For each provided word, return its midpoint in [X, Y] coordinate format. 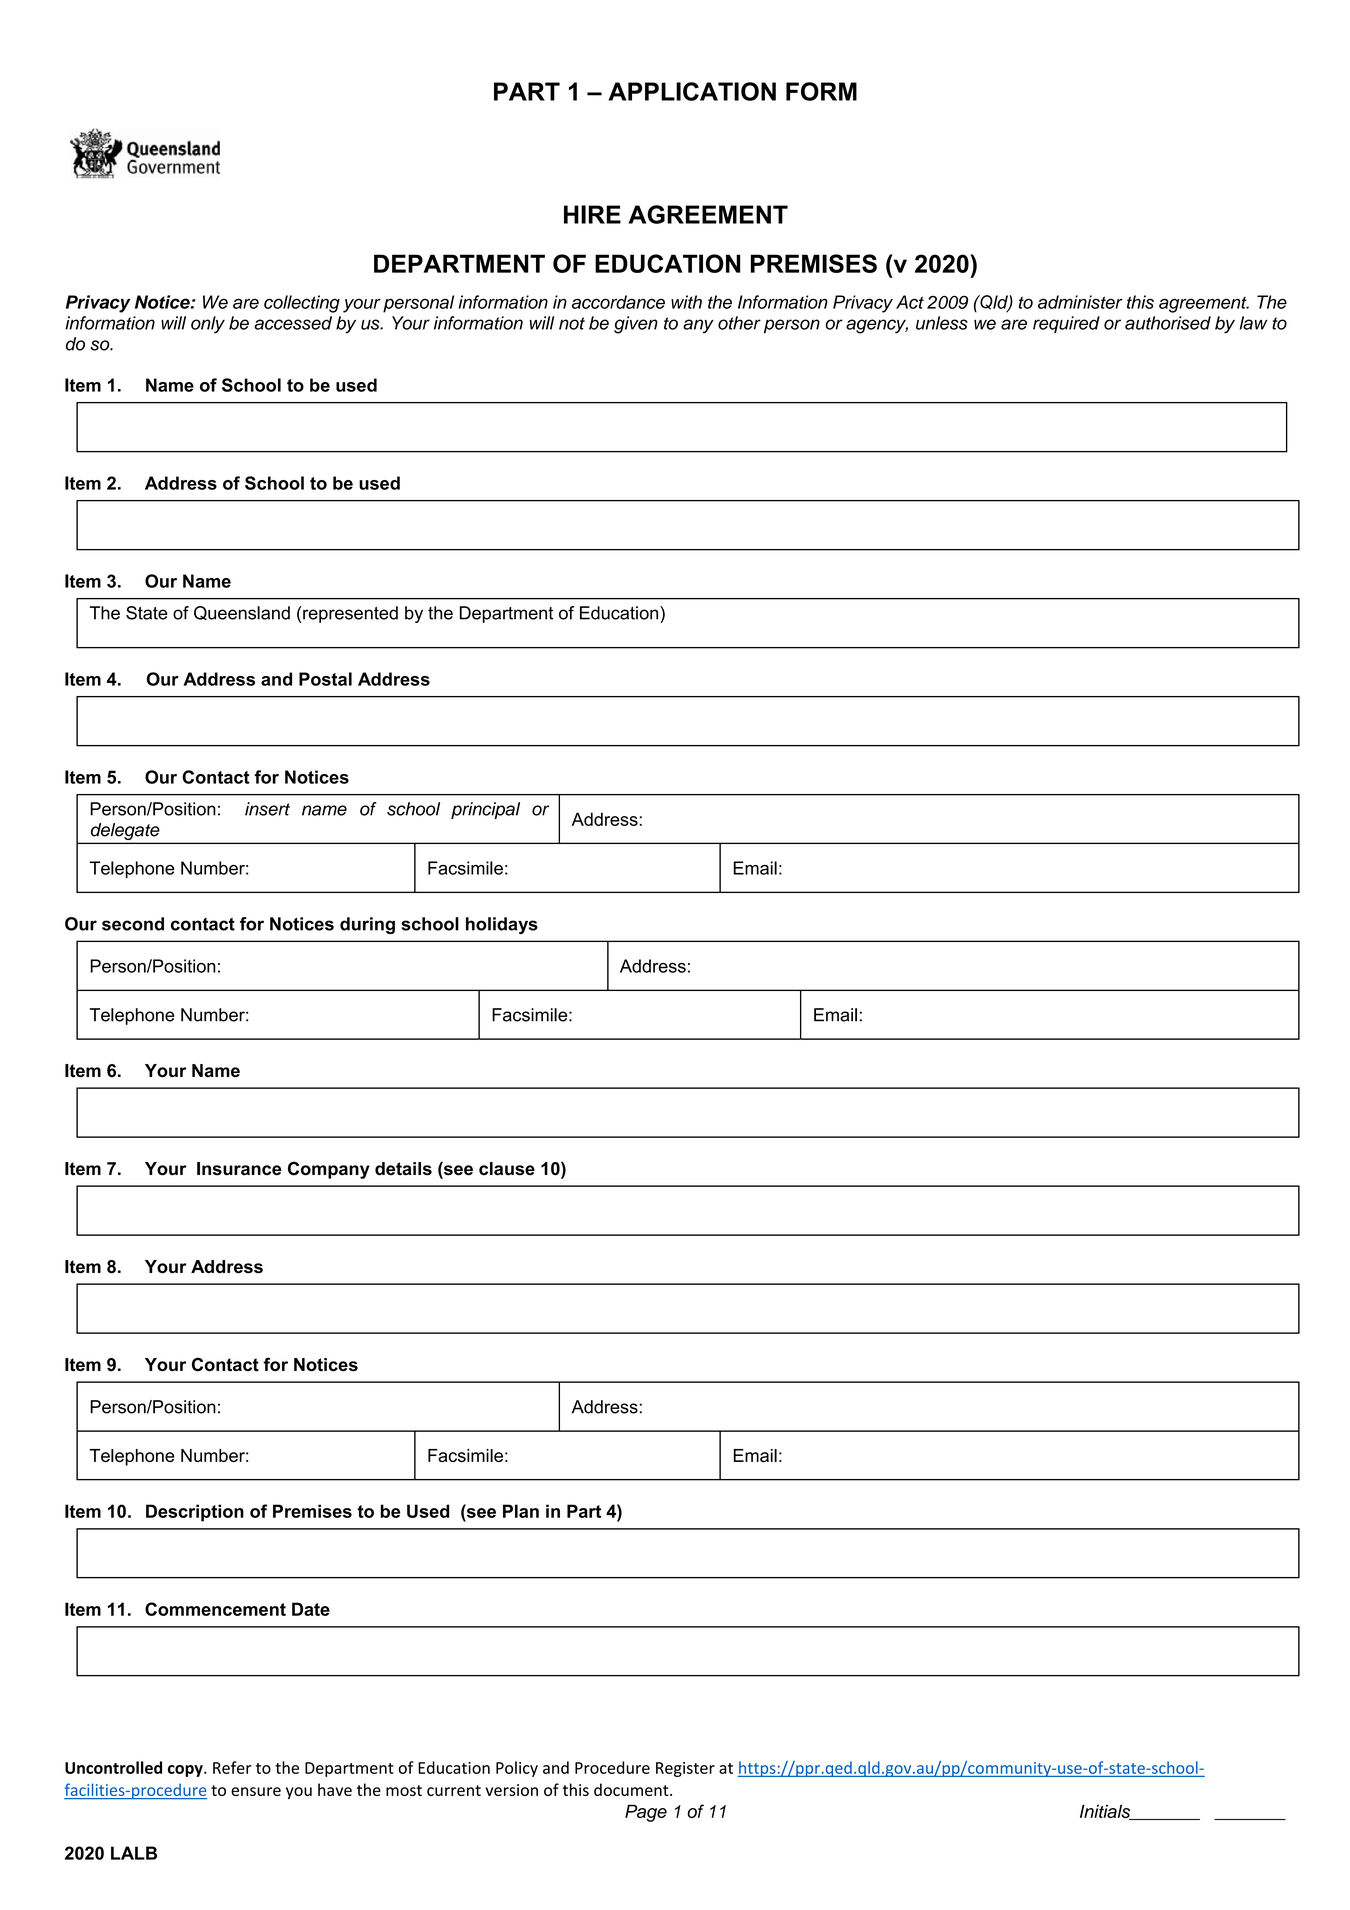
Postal [325, 679]
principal [485, 810]
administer [1080, 302]
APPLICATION [692, 91]
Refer [232, 1767]
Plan [521, 1511]
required [1066, 324]
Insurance [239, 1169]
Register [685, 1769]
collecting [302, 304]
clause [507, 1169]
